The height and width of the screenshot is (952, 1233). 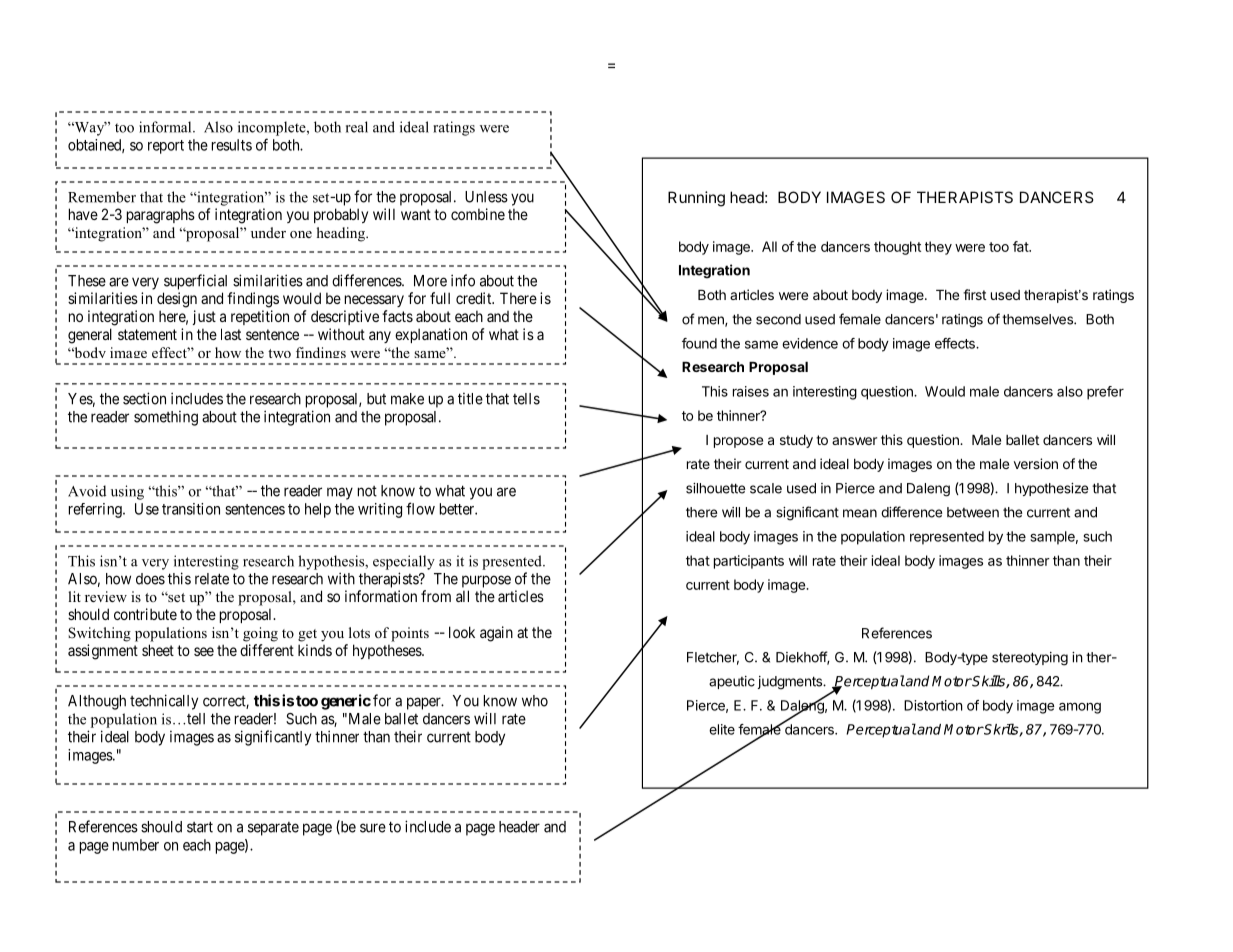 I want to click on start, so click(x=200, y=827).
